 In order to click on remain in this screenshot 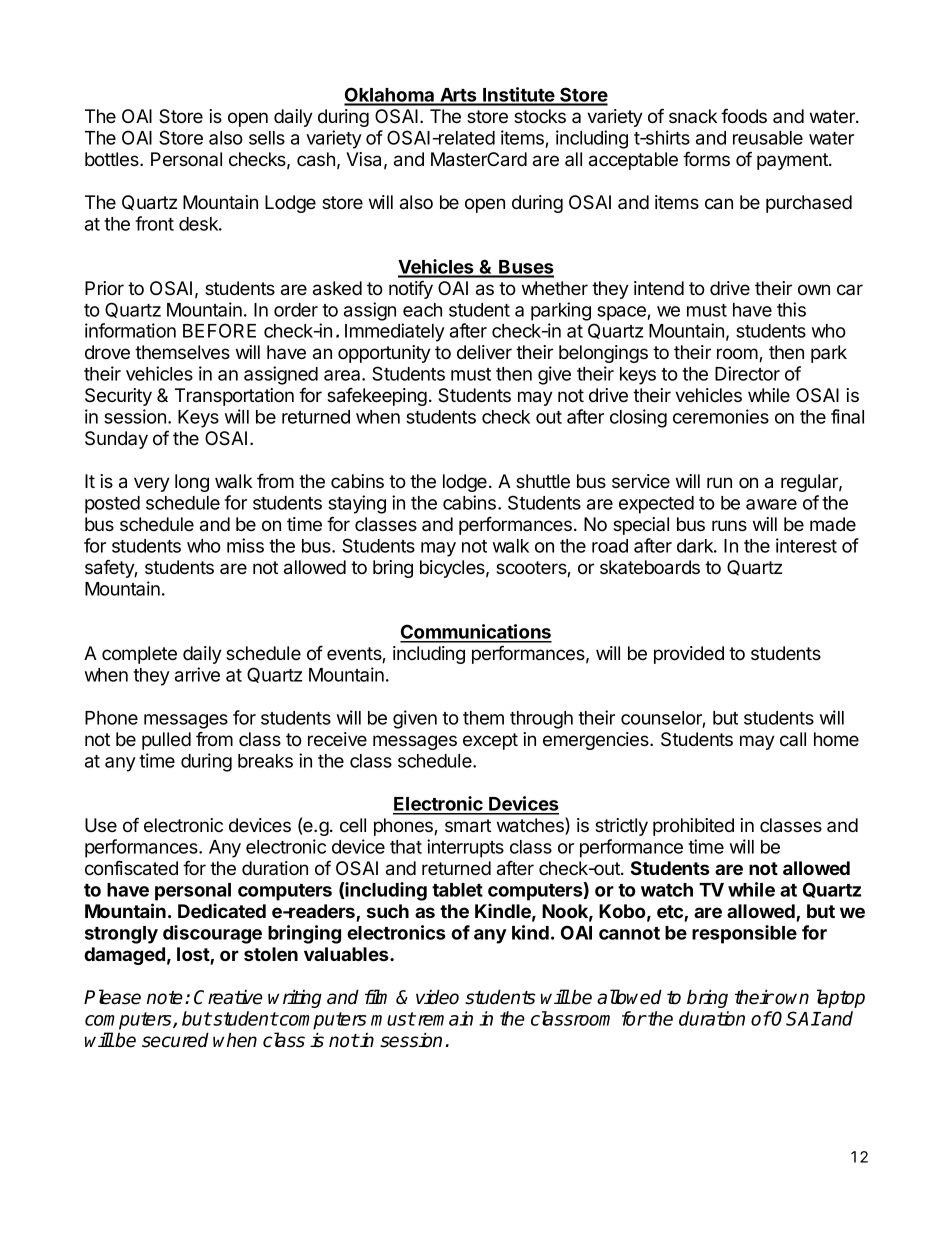, I will do `click(445, 1018)`.
